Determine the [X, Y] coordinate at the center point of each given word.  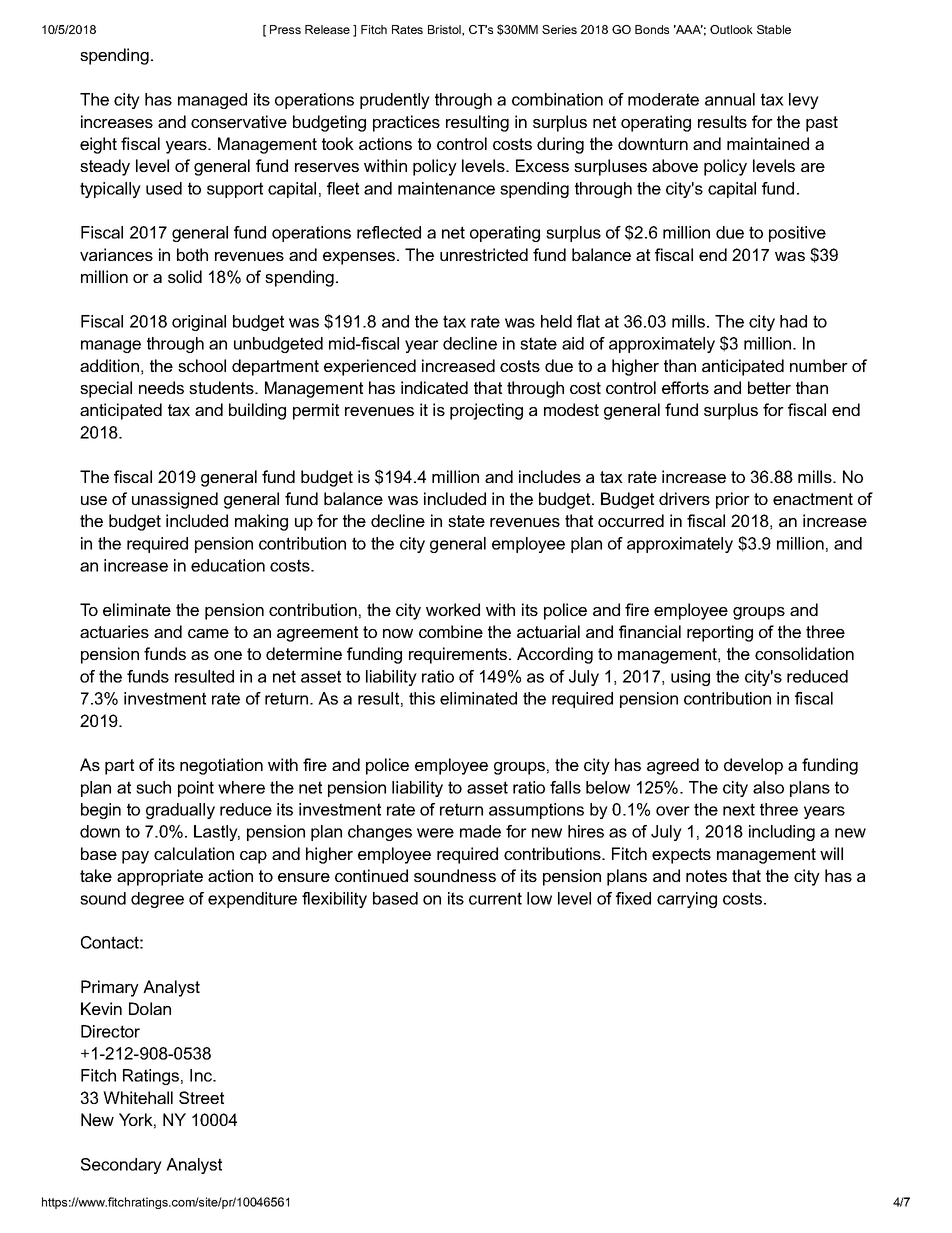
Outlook [731, 29]
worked [453, 609]
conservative [239, 121]
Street [201, 1097]
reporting [720, 633]
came [208, 633]
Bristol [445, 30]
